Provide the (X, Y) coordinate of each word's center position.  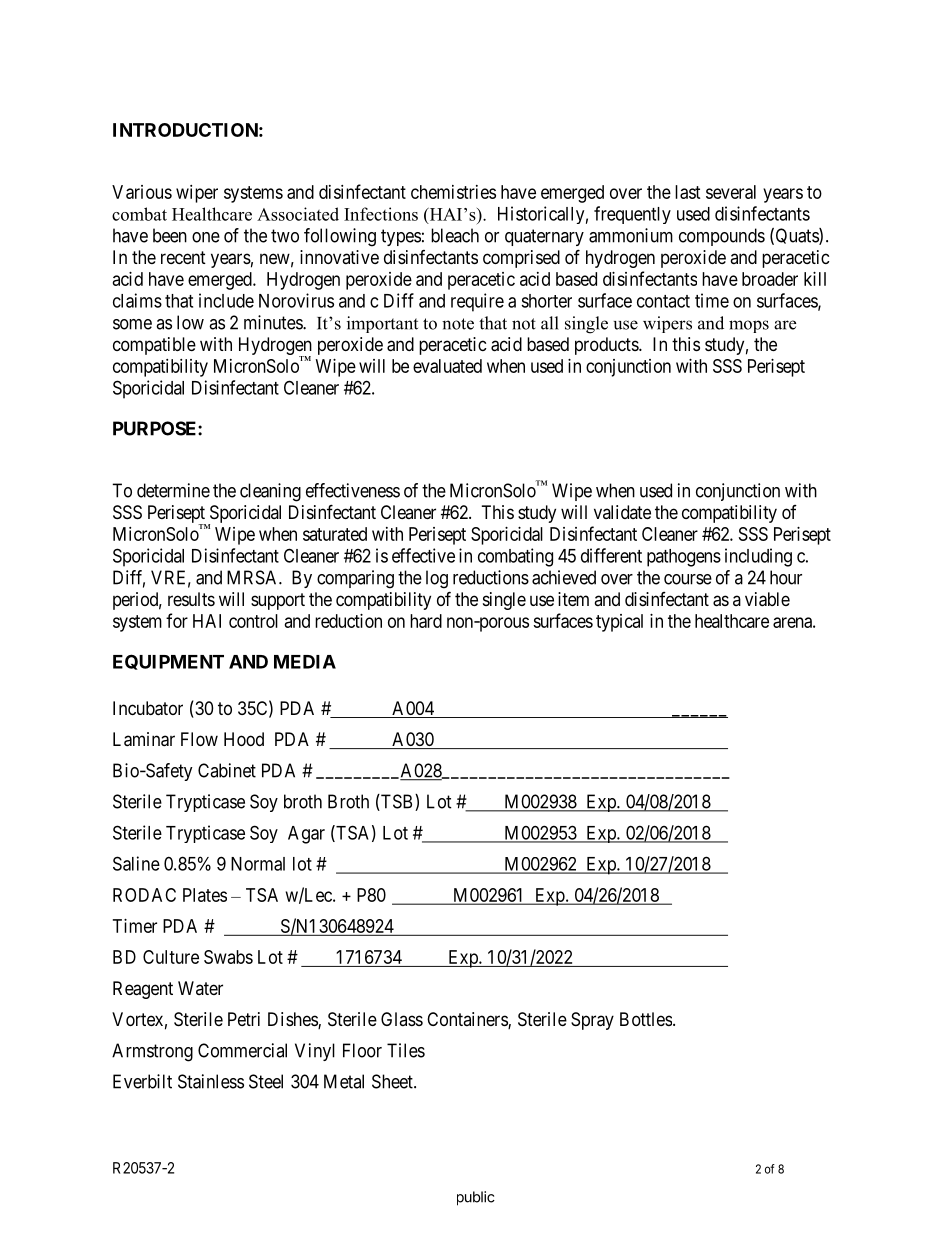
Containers (468, 1020)
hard (426, 621)
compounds (722, 237)
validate (622, 512)
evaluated (447, 366)
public (476, 1198)
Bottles (646, 1019)
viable (767, 599)
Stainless (211, 1081)
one (206, 237)
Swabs (228, 957)
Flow (199, 739)
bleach (455, 235)
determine (173, 490)
